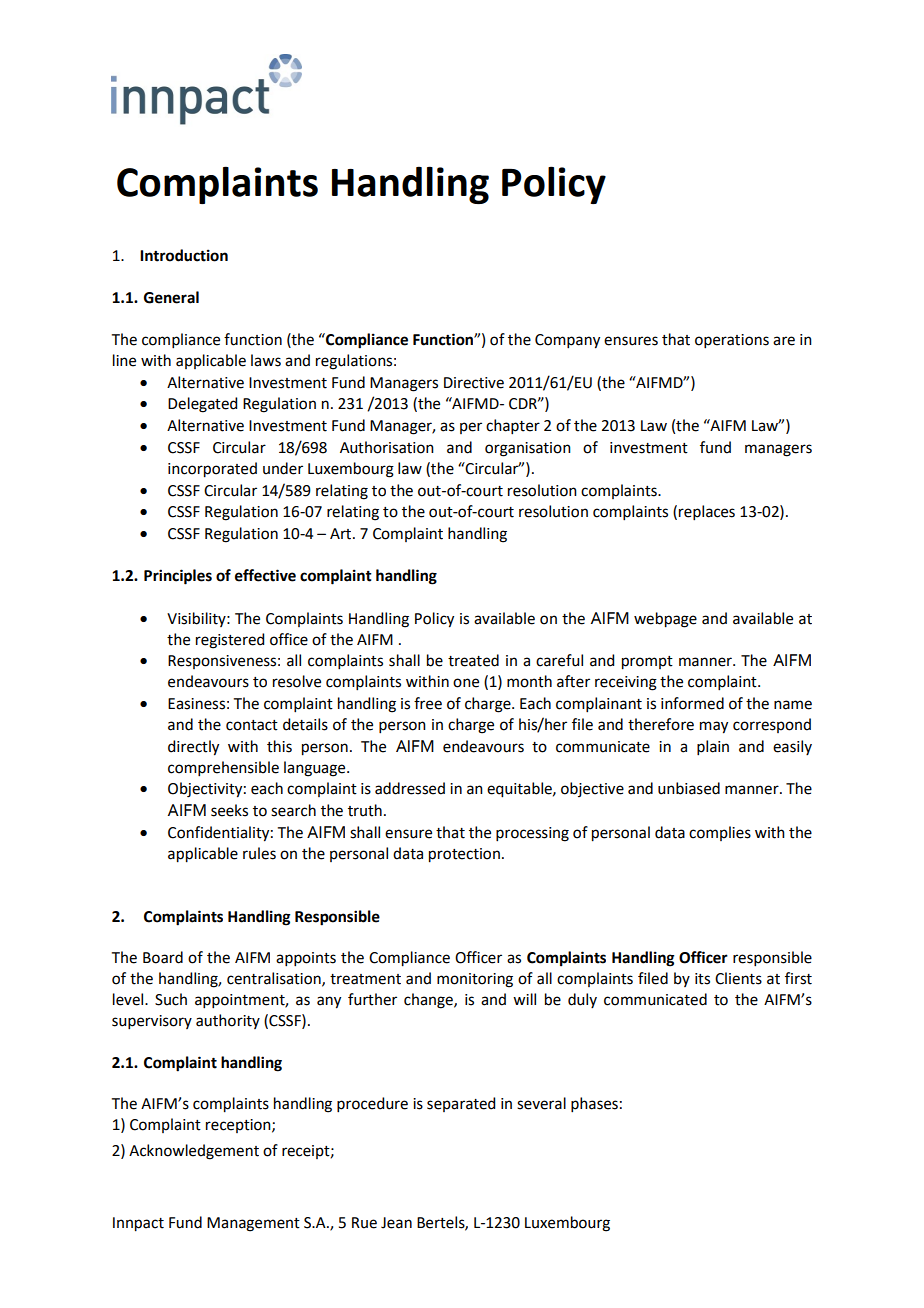  Describe the element at coordinates (567, 341) in the screenshot. I see `Company` at that location.
